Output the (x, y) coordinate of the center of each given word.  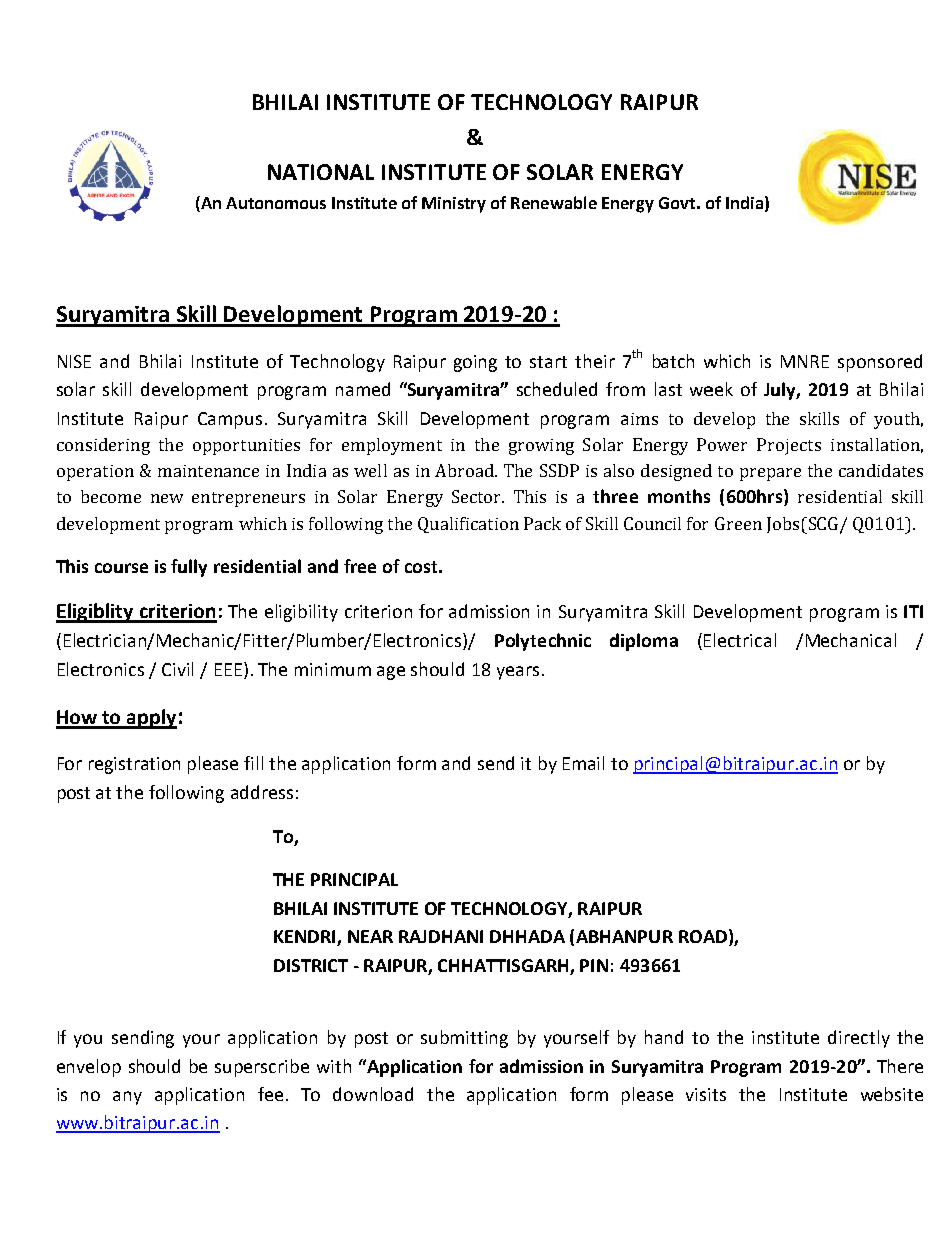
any (127, 1098)
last (668, 389)
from (625, 389)
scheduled (557, 389)
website (892, 1094)
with (334, 1066)
